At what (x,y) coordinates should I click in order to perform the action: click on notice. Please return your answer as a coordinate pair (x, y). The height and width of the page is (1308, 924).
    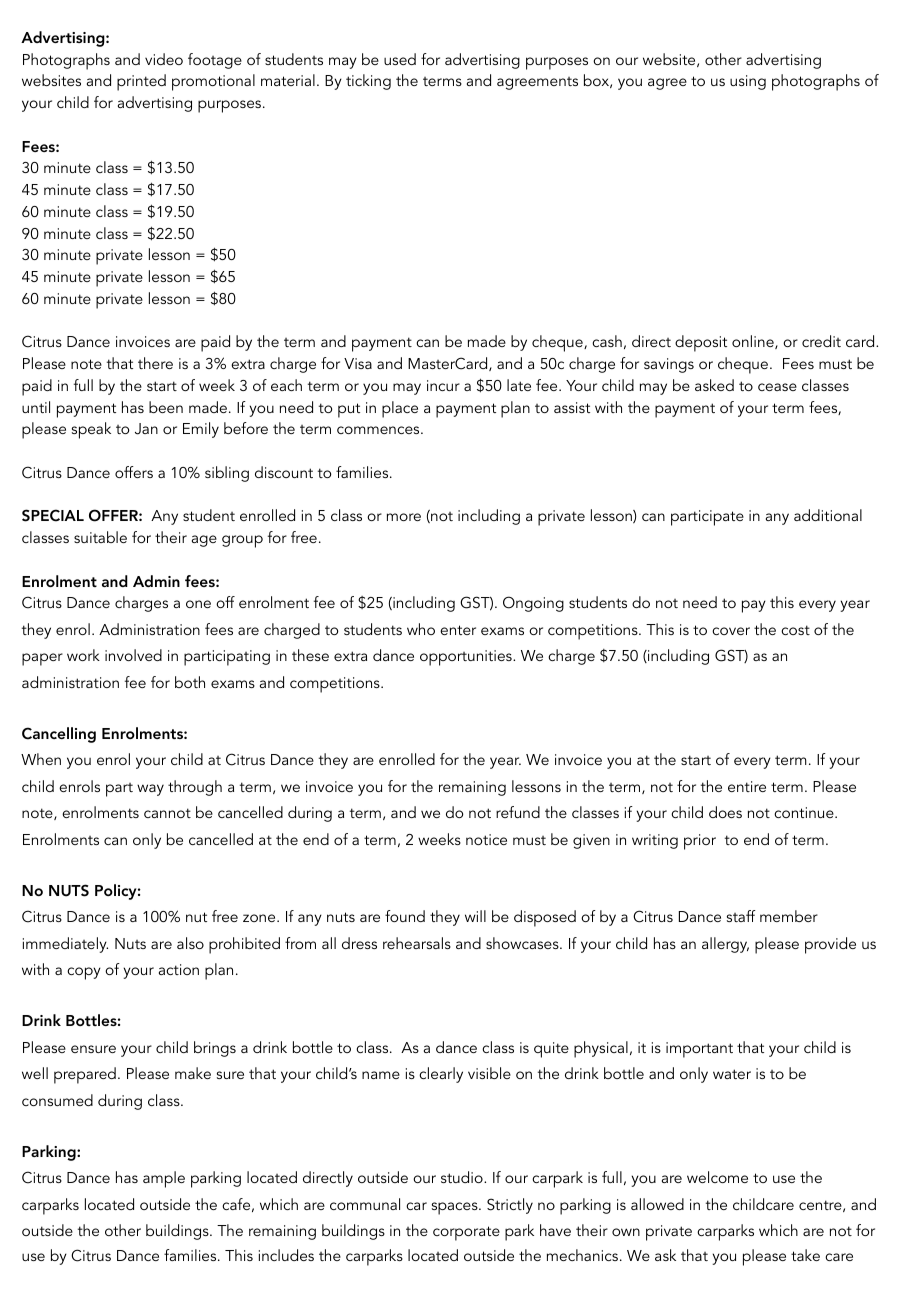
    Looking at the image, I should click on (486, 839).
